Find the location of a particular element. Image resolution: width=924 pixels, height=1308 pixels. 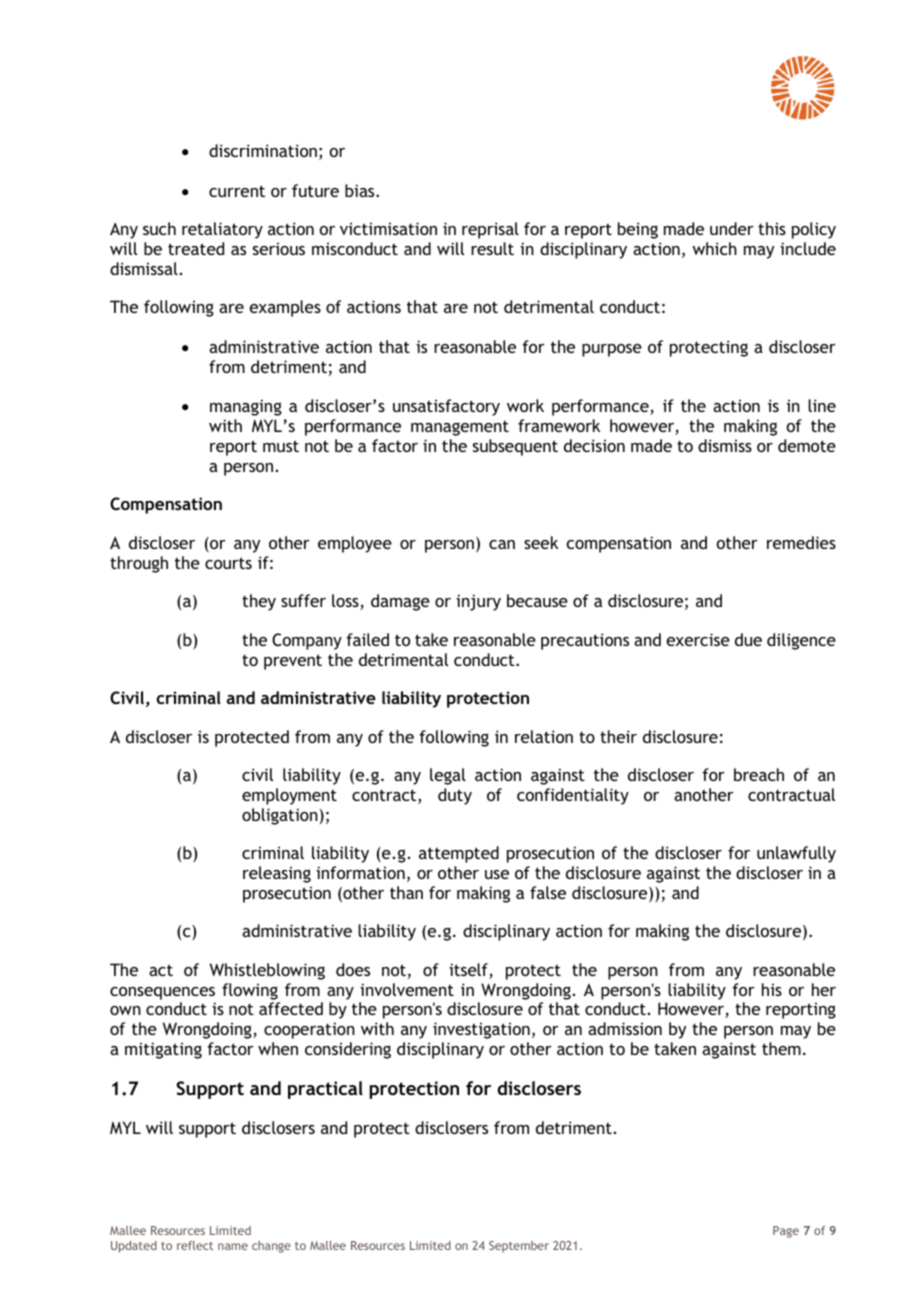

under is located at coordinates (732, 228).
